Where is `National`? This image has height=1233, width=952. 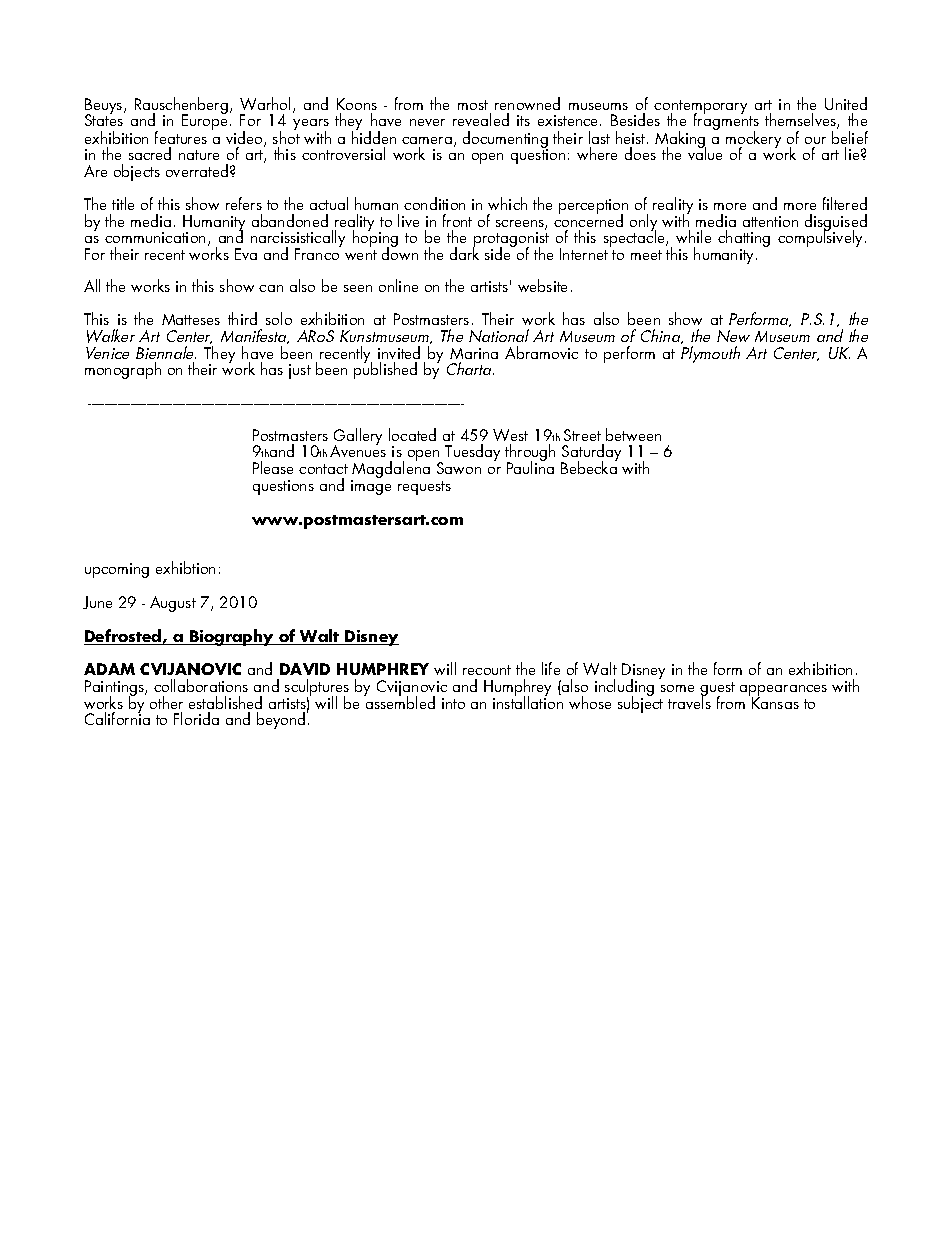
National is located at coordinates (499, 335).
